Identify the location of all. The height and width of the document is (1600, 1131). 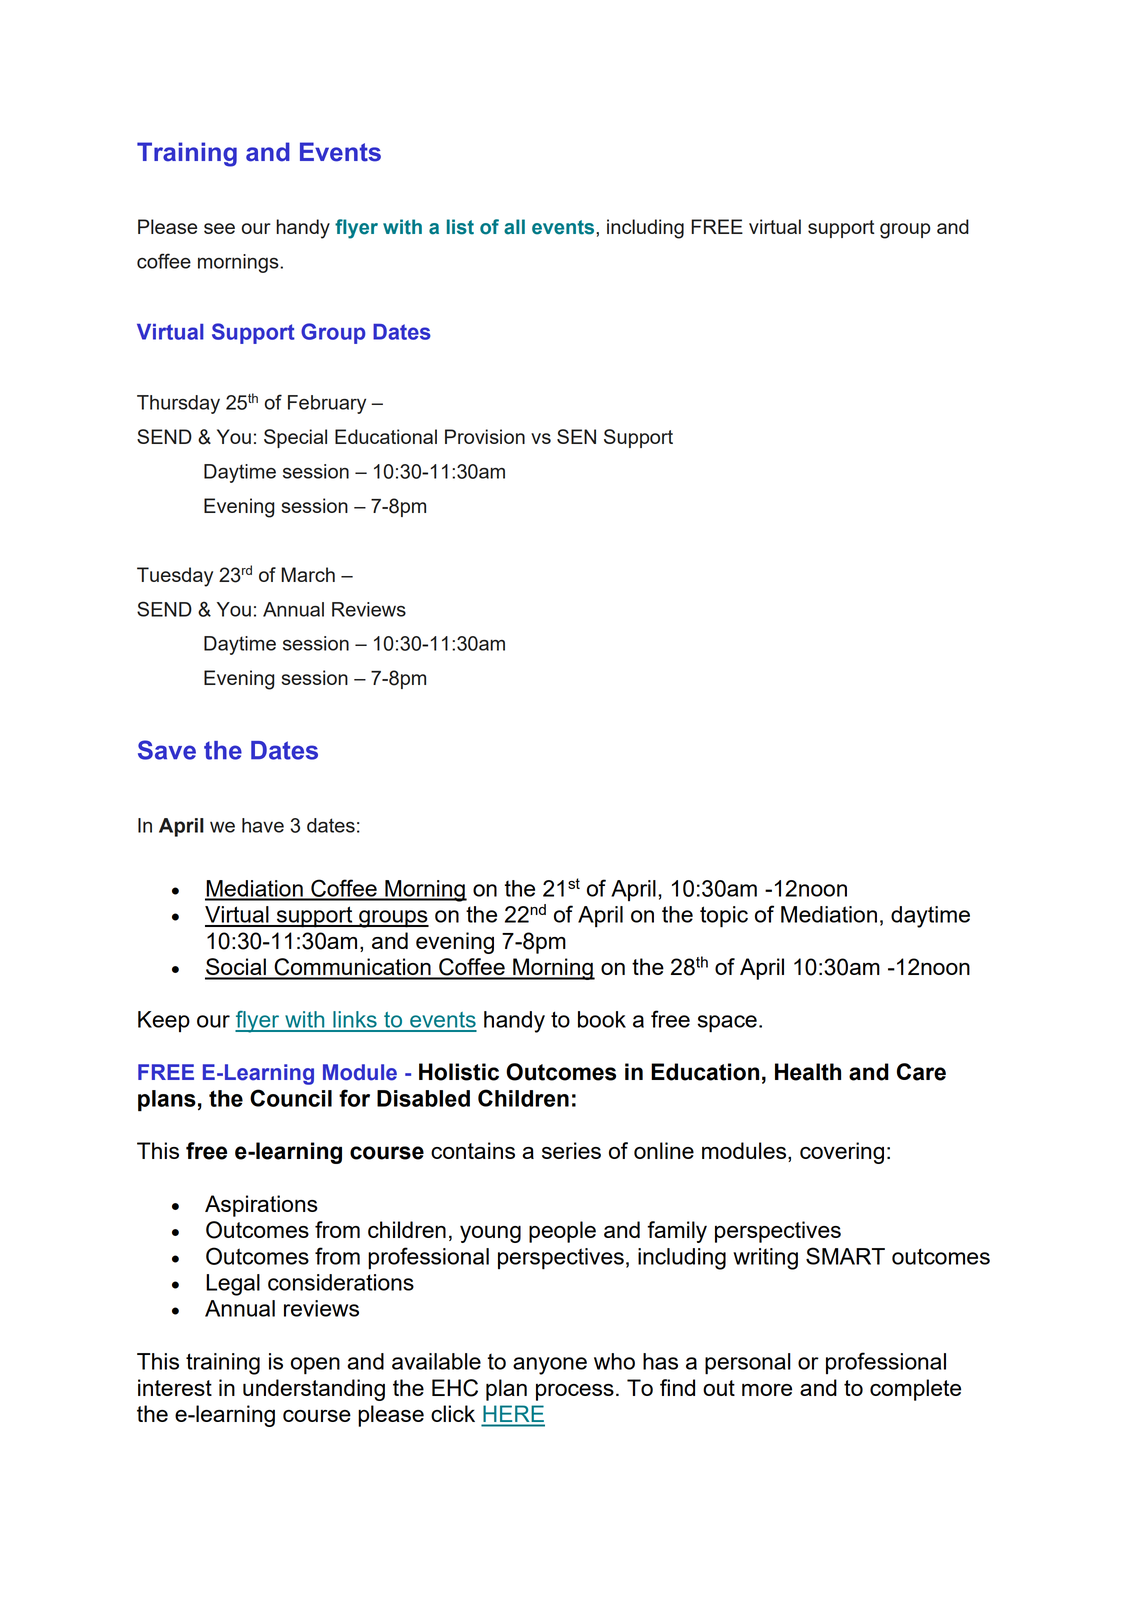
(514, 227).
